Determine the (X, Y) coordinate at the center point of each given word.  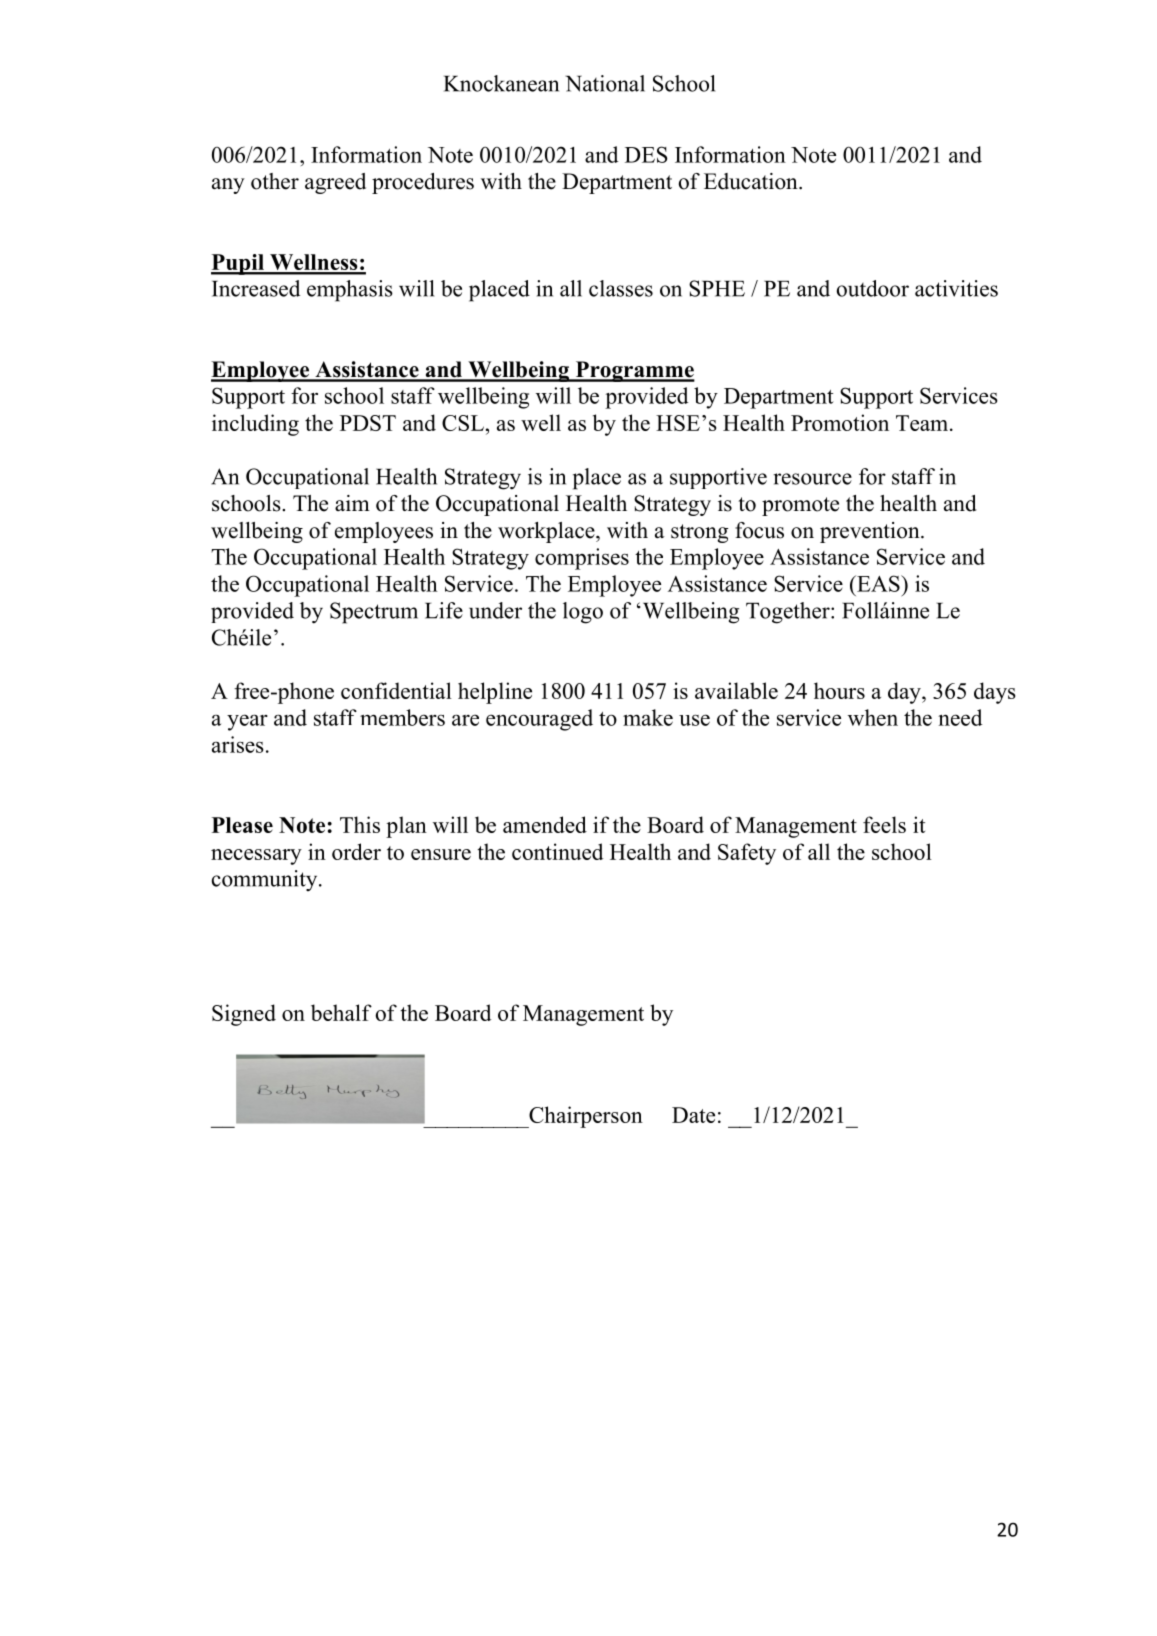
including (255, 425)
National (605, 83)
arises (238, 744)
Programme (634, 371)
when (873, 717)
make (648, 717)
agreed (335, 183)
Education (752, 181)
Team (923, 423)
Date (693, 1115)
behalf (341, 1012)
